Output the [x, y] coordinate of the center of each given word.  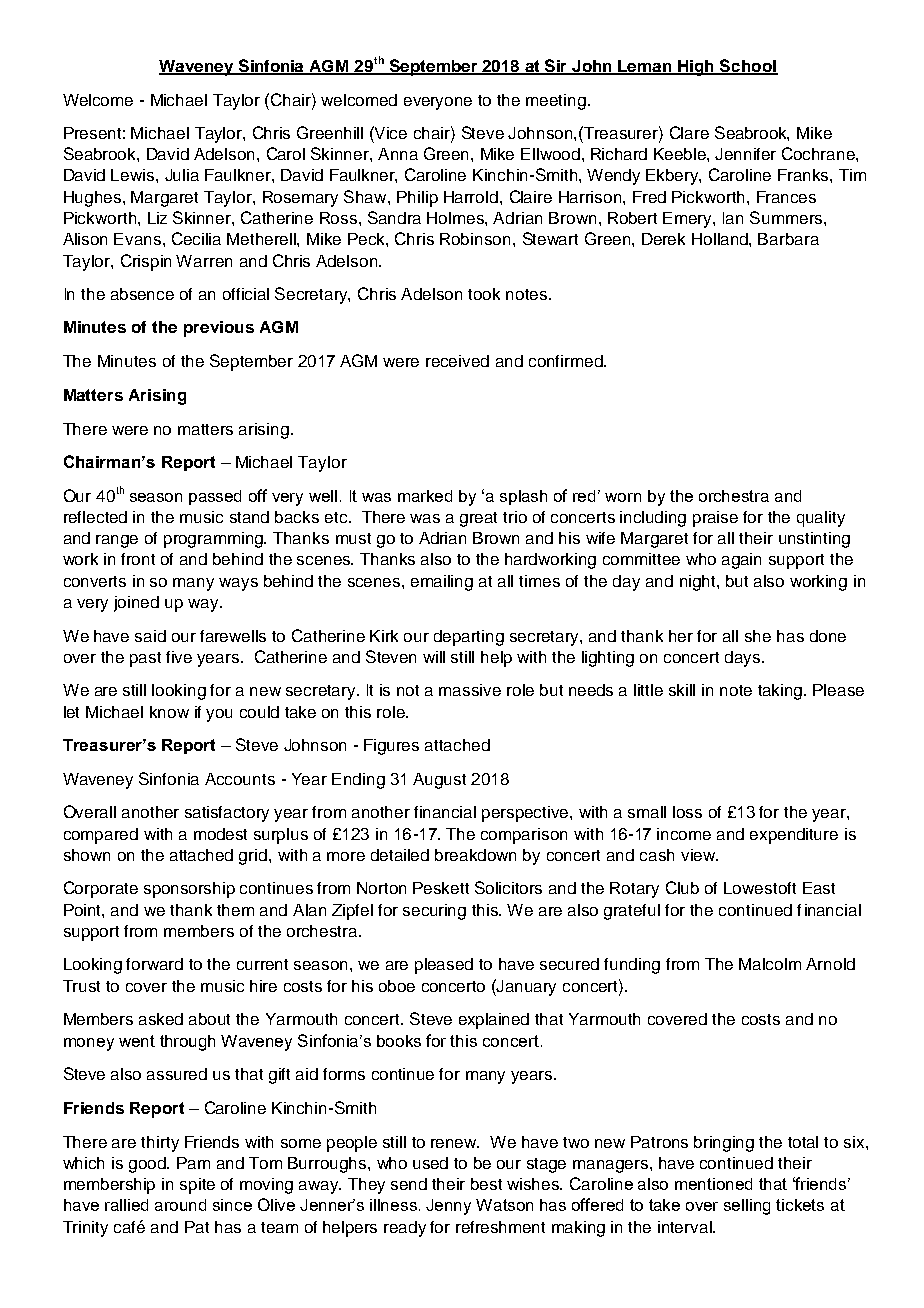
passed [215, 497]
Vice [390, 132]
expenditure [794, 836]
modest [220, 834]
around [180, 1205]
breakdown [475, 855]
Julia [182, 175]
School [748, 66]
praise [715, 519]
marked [425, 496]
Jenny [448, 1207]
